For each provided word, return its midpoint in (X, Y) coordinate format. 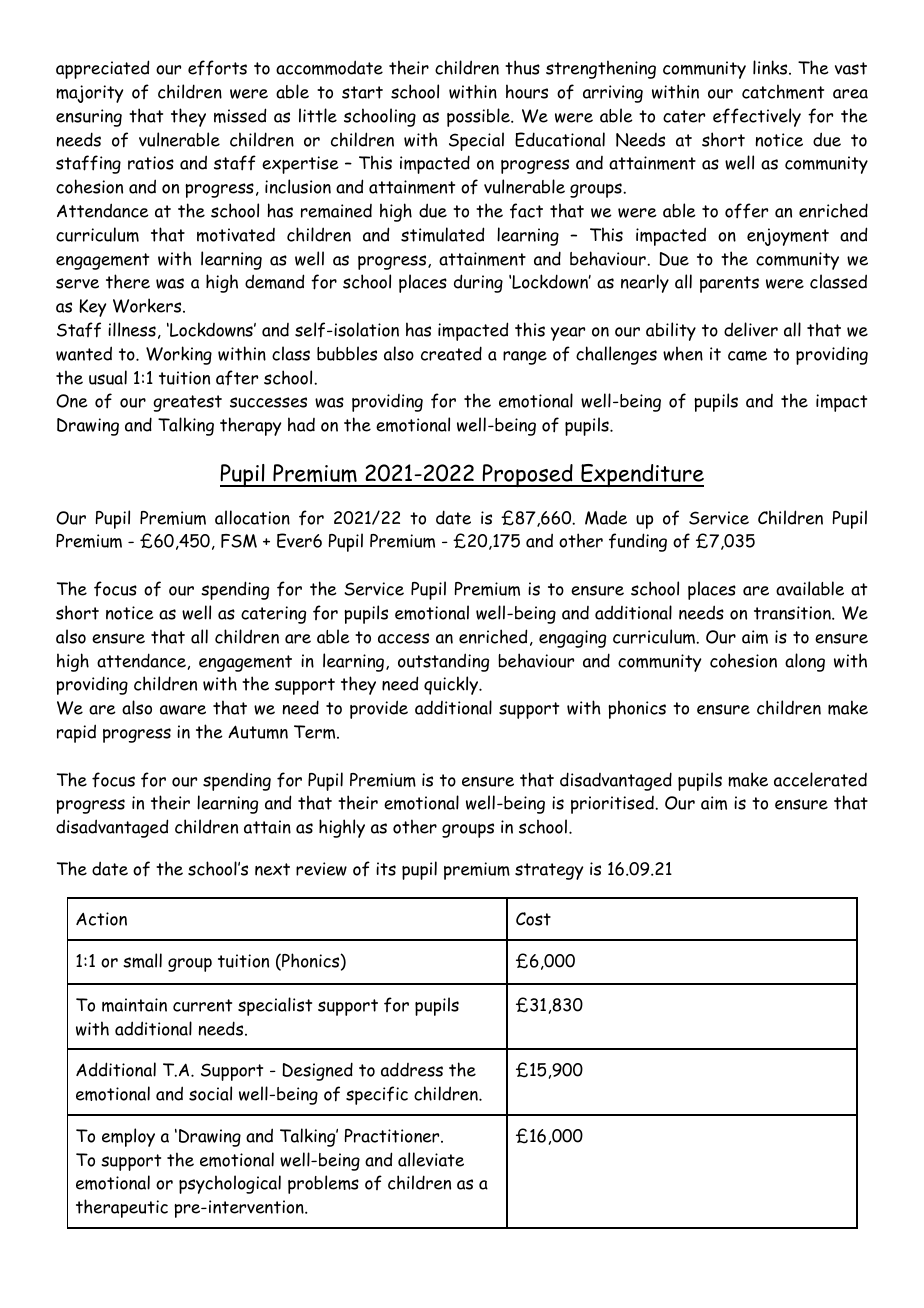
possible (479, 117)
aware (183, 710)
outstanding (443, 662)
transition (793, 613)
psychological (230, 1184)
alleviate (431, 1159)
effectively (757, 117)
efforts (217, 68)
